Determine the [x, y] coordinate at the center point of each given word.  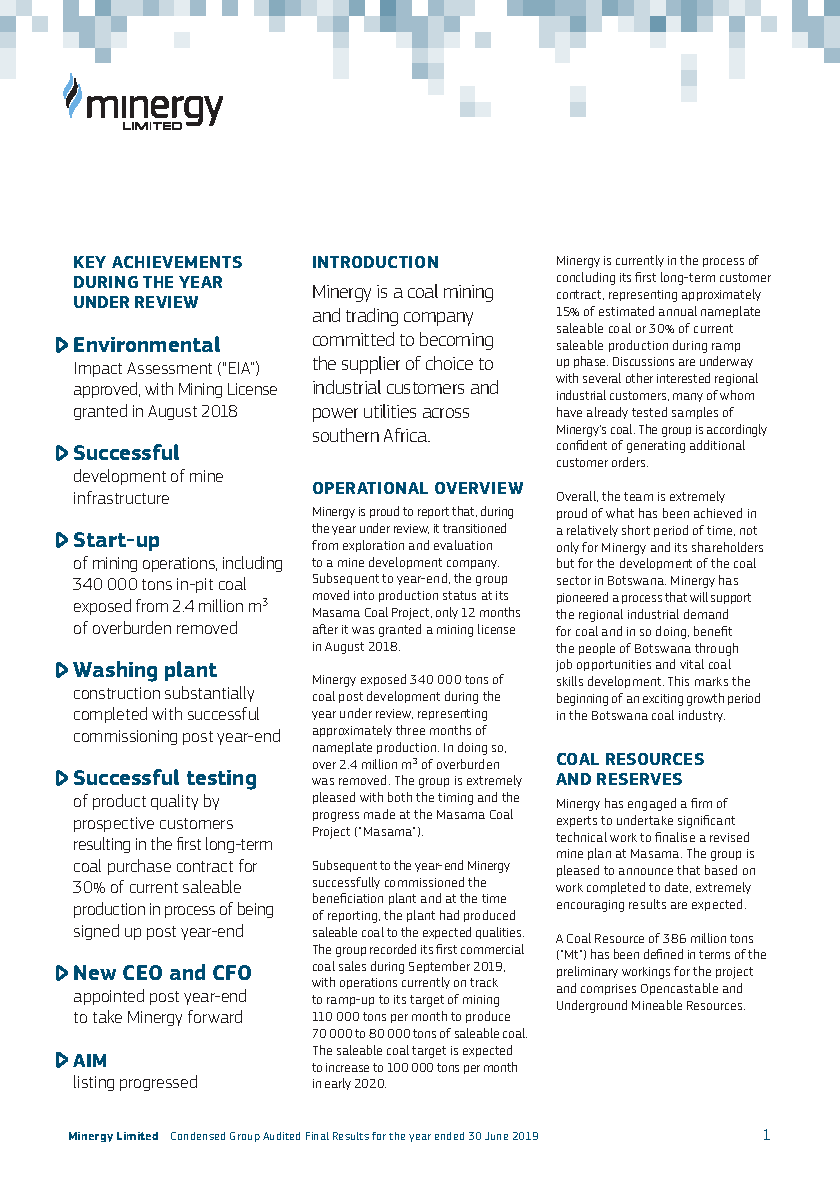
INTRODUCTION [375, 262]
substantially [209, 694]
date [678, 887]
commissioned [424, 882]
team [638, 496]
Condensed [198, 1136]
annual [678, 311]
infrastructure [121, 497]
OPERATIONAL [370, 488]
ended [449, 1136]
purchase [139, 867]
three [410, 730]
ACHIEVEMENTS [177, 262]
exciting [663, 700]
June [496, 1136]
